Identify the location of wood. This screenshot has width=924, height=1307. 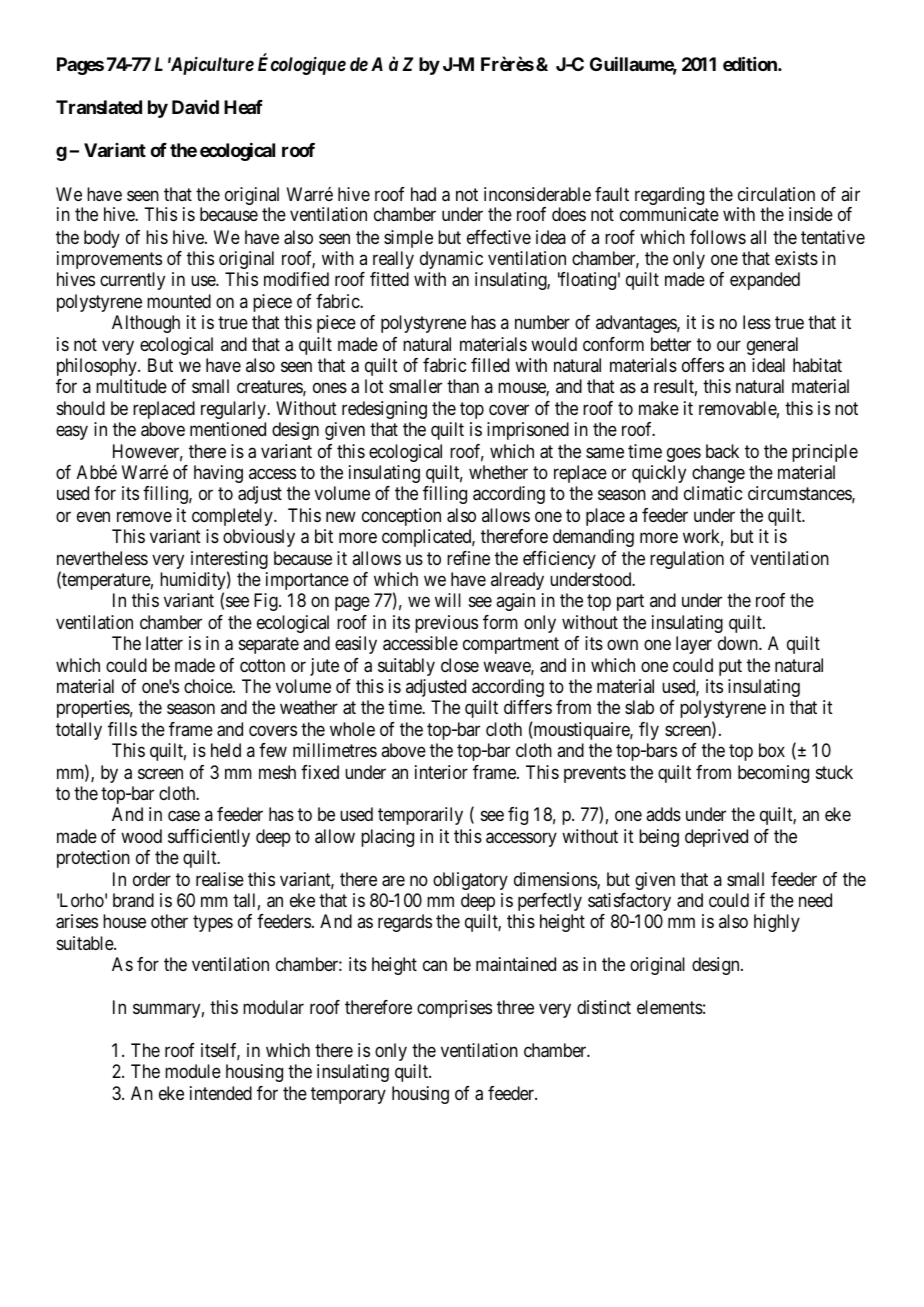
(141, 836).
